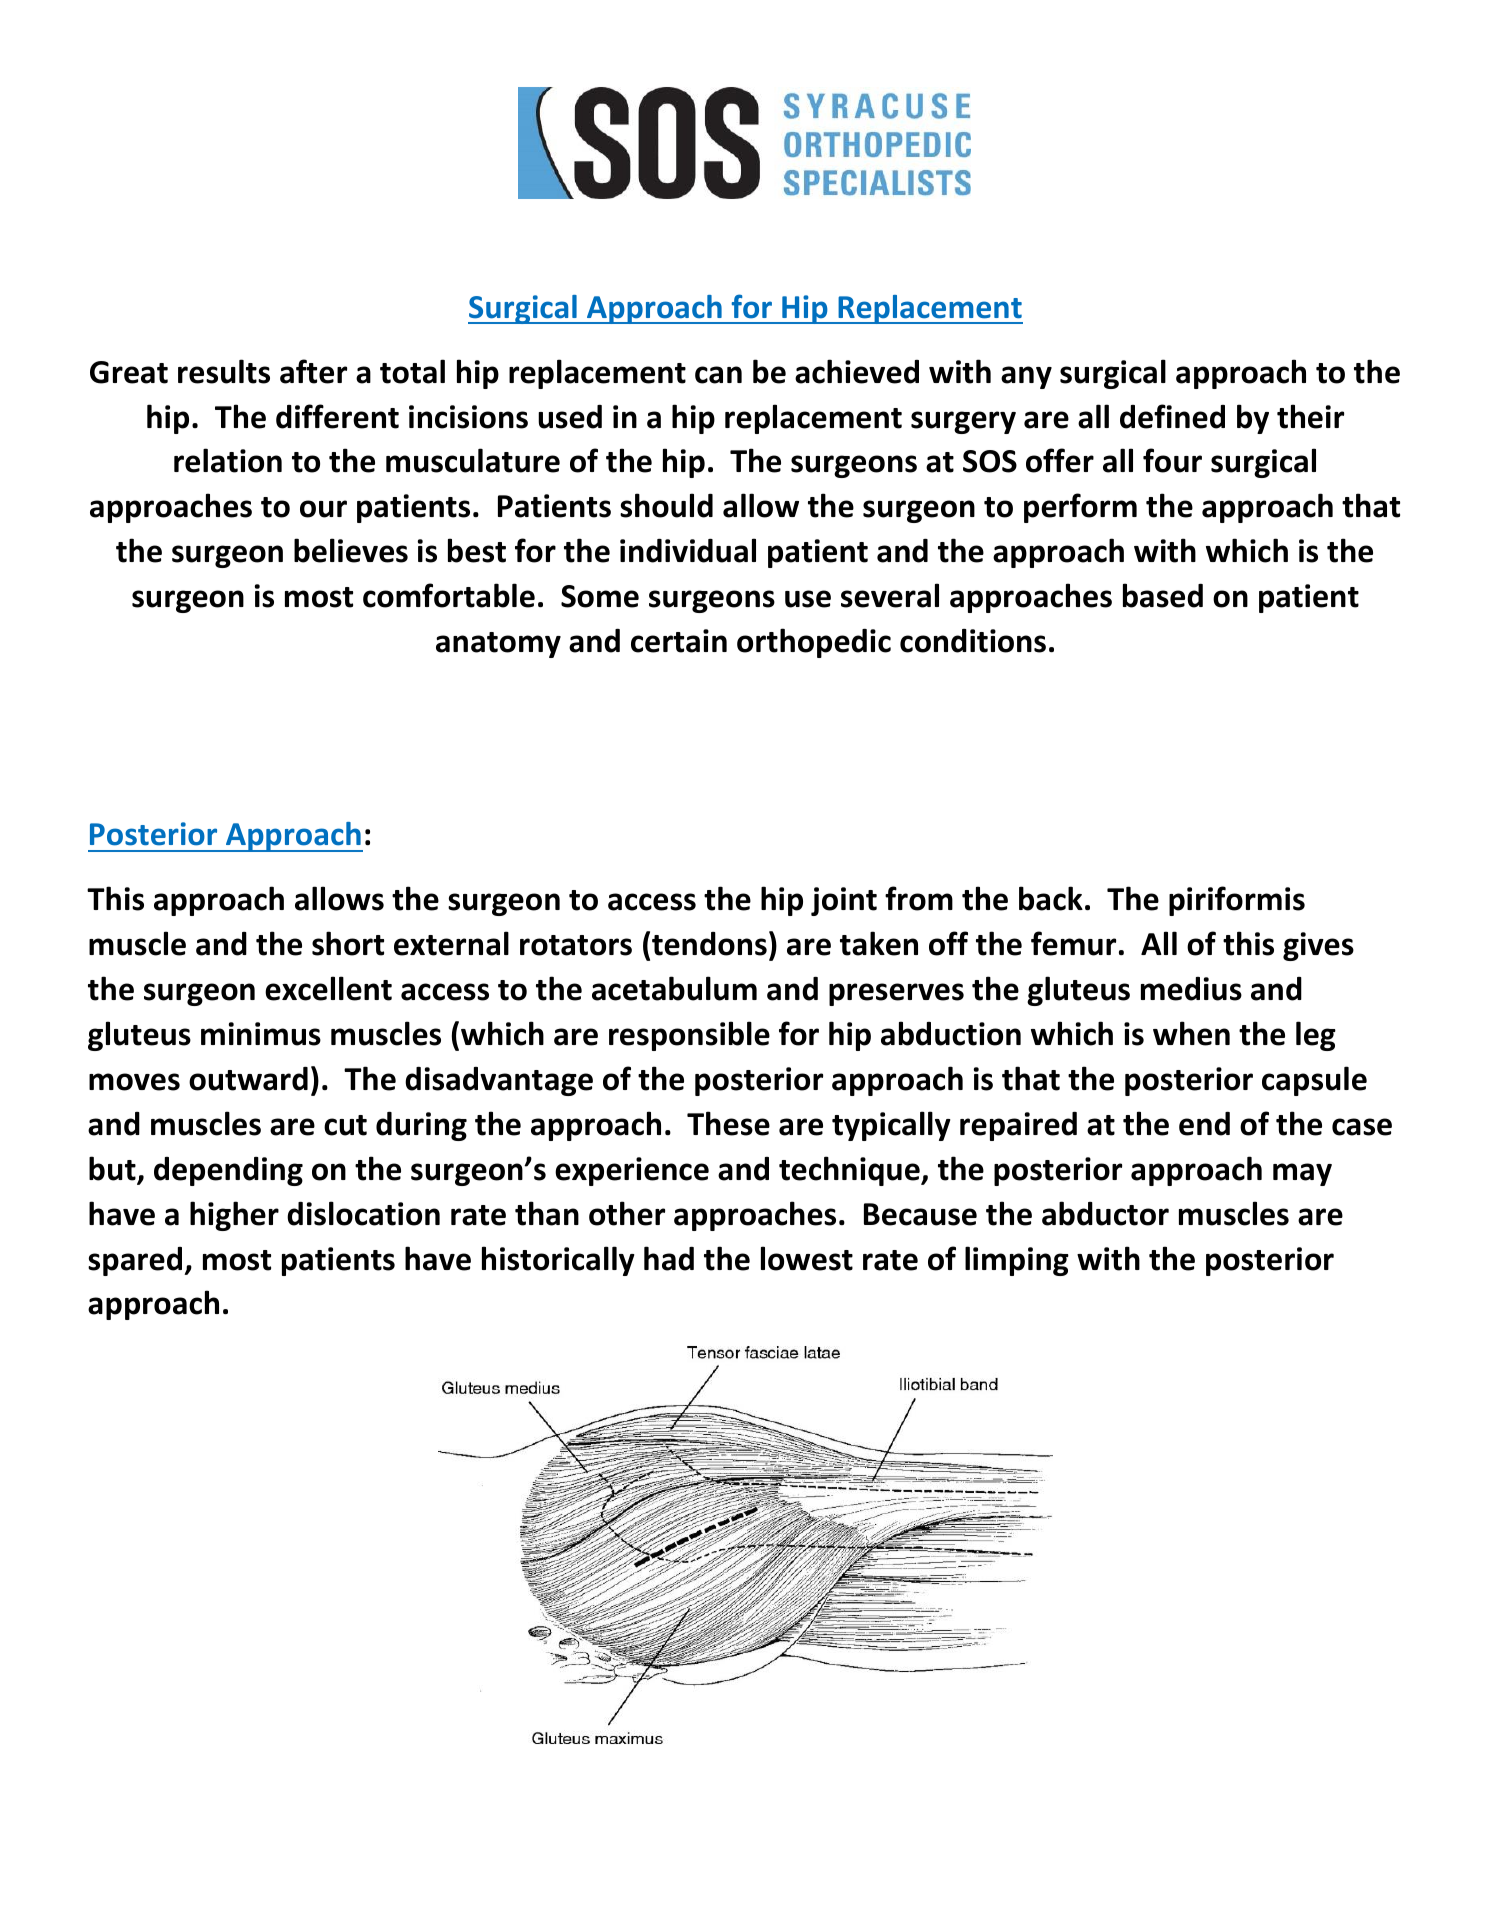 The image size is (1491, 1930). What do you see at coordinates (679, 641) in the document?
I see `certain` at bounding box center [679, 641].
